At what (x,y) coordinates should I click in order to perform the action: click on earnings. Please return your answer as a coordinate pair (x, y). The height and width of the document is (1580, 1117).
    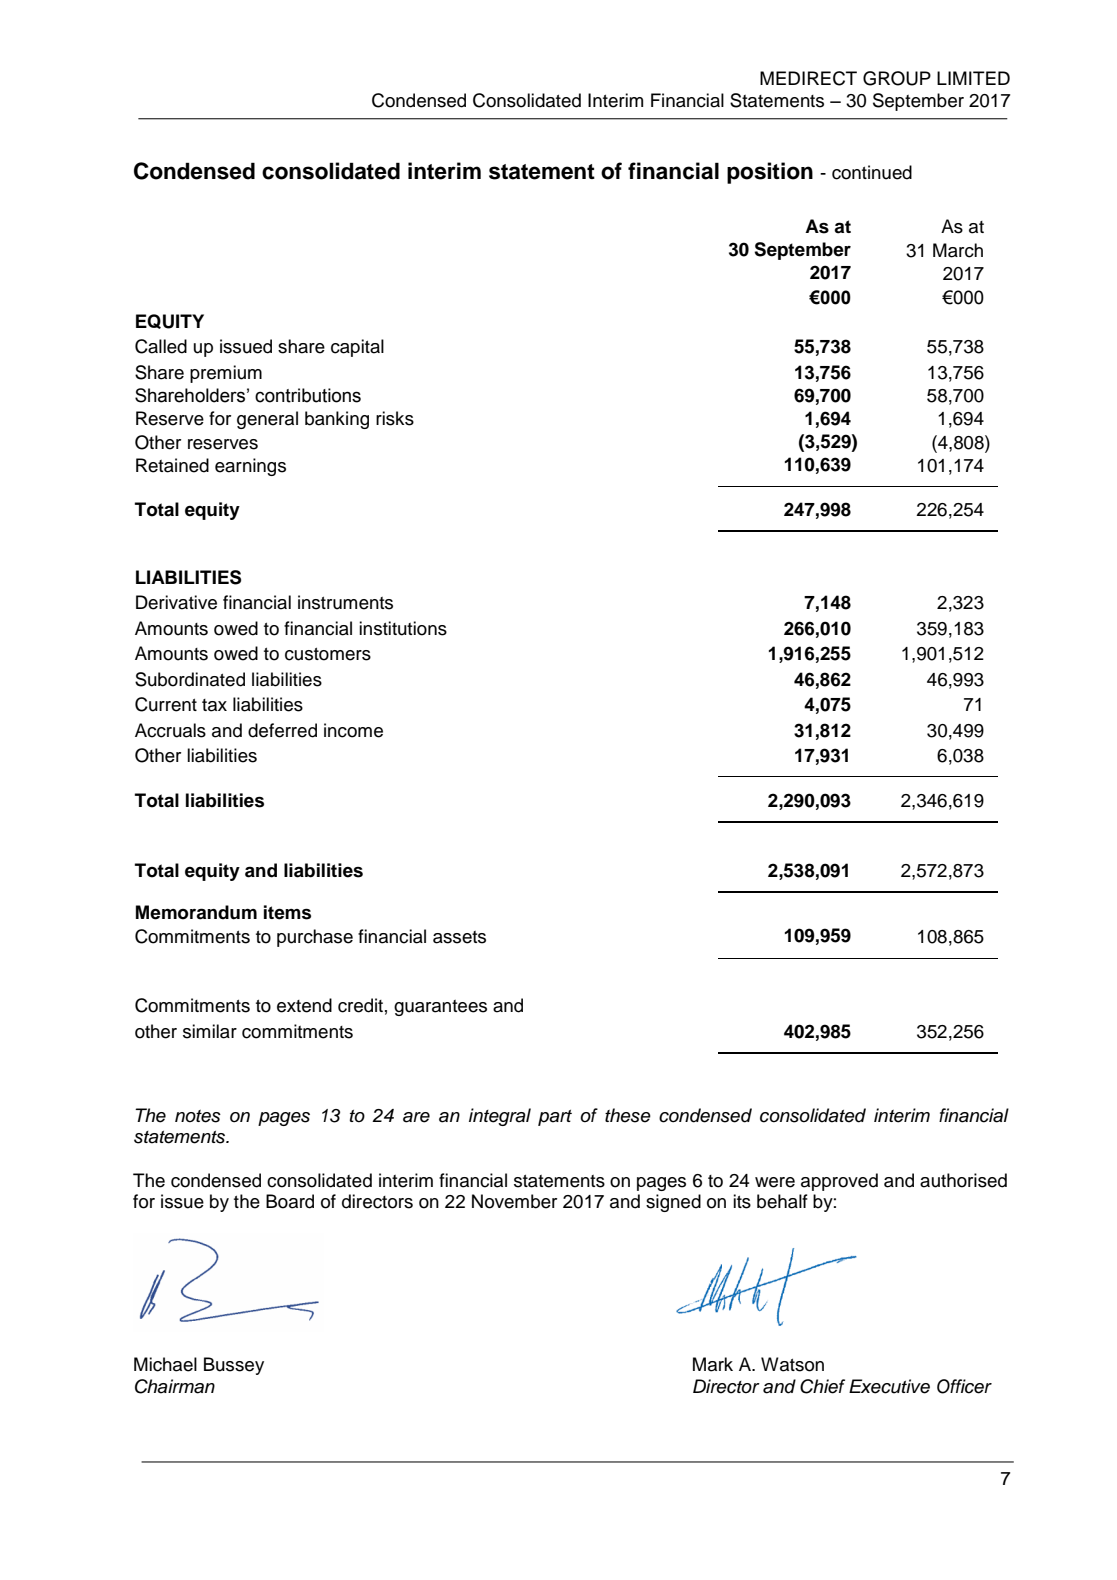
    Looking at the image, I should click on (250, 467).
